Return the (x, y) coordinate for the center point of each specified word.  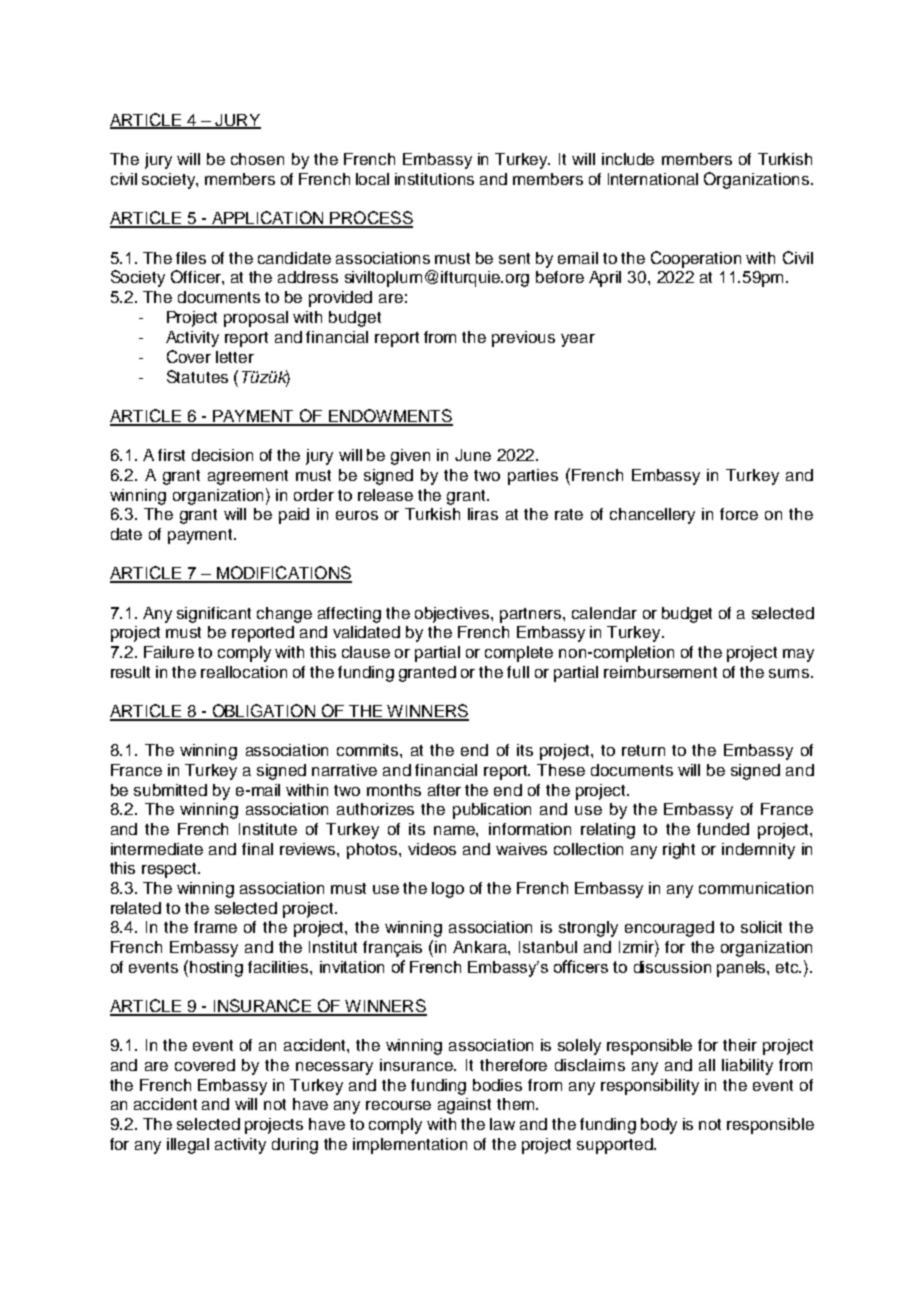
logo (448, 890)
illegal (188, 1146)
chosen (257, 159)
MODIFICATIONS (283, 574)
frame (215, 927)
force (739, 514)
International (653, 179)
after (444, 790)
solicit (761, 927)
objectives (453, 615)
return (643, 750)
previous (523, 339)
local (372, 179)
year (578, 340)
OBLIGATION (263, 712)
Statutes (197, 376)
